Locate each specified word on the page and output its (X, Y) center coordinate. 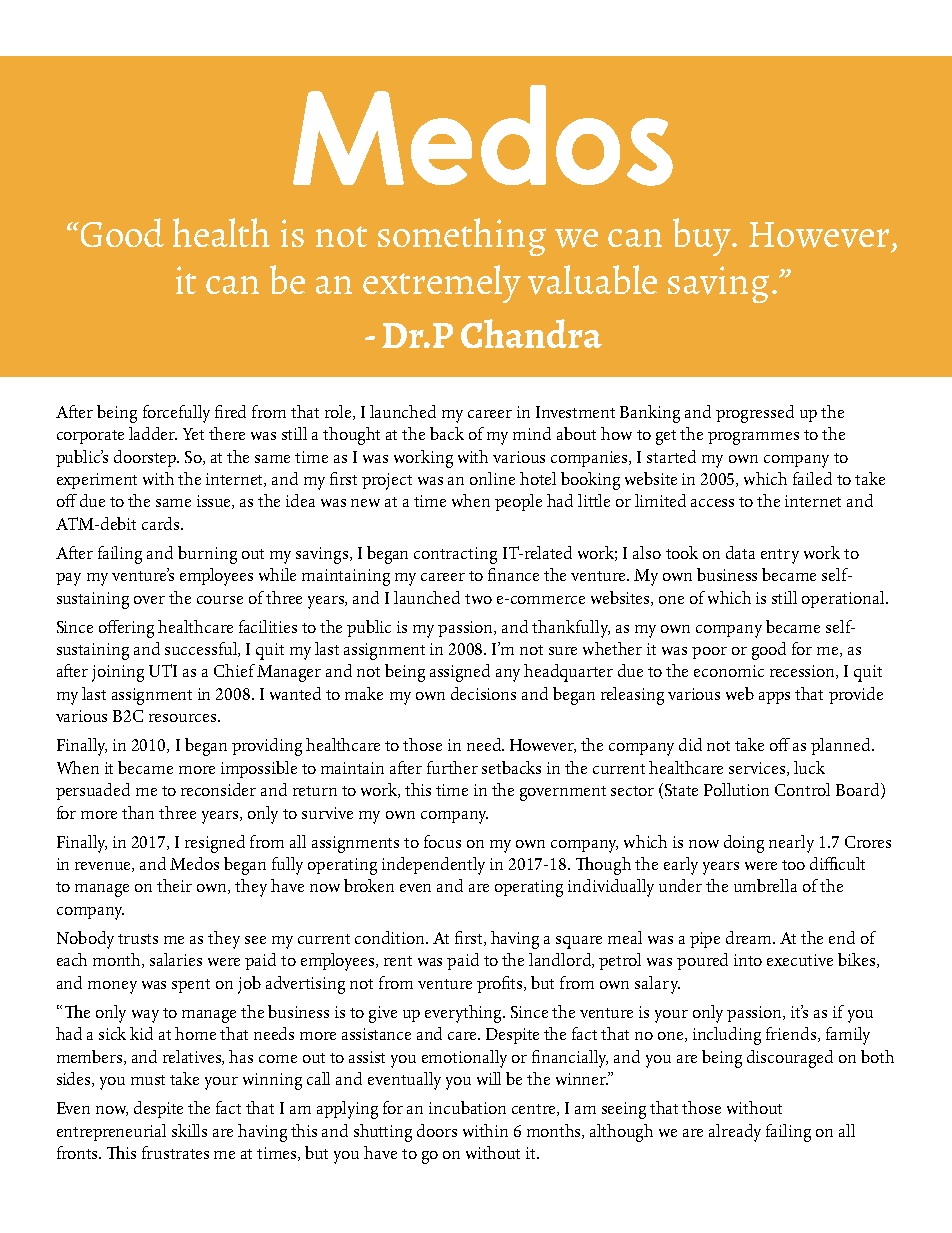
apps (774, 698)
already (735, 1133)
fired (230, 411)
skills (189, 1130)
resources (184, 718)
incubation (467, 1107)
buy (703, 237)
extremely (442, 284)
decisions (483, 693)
